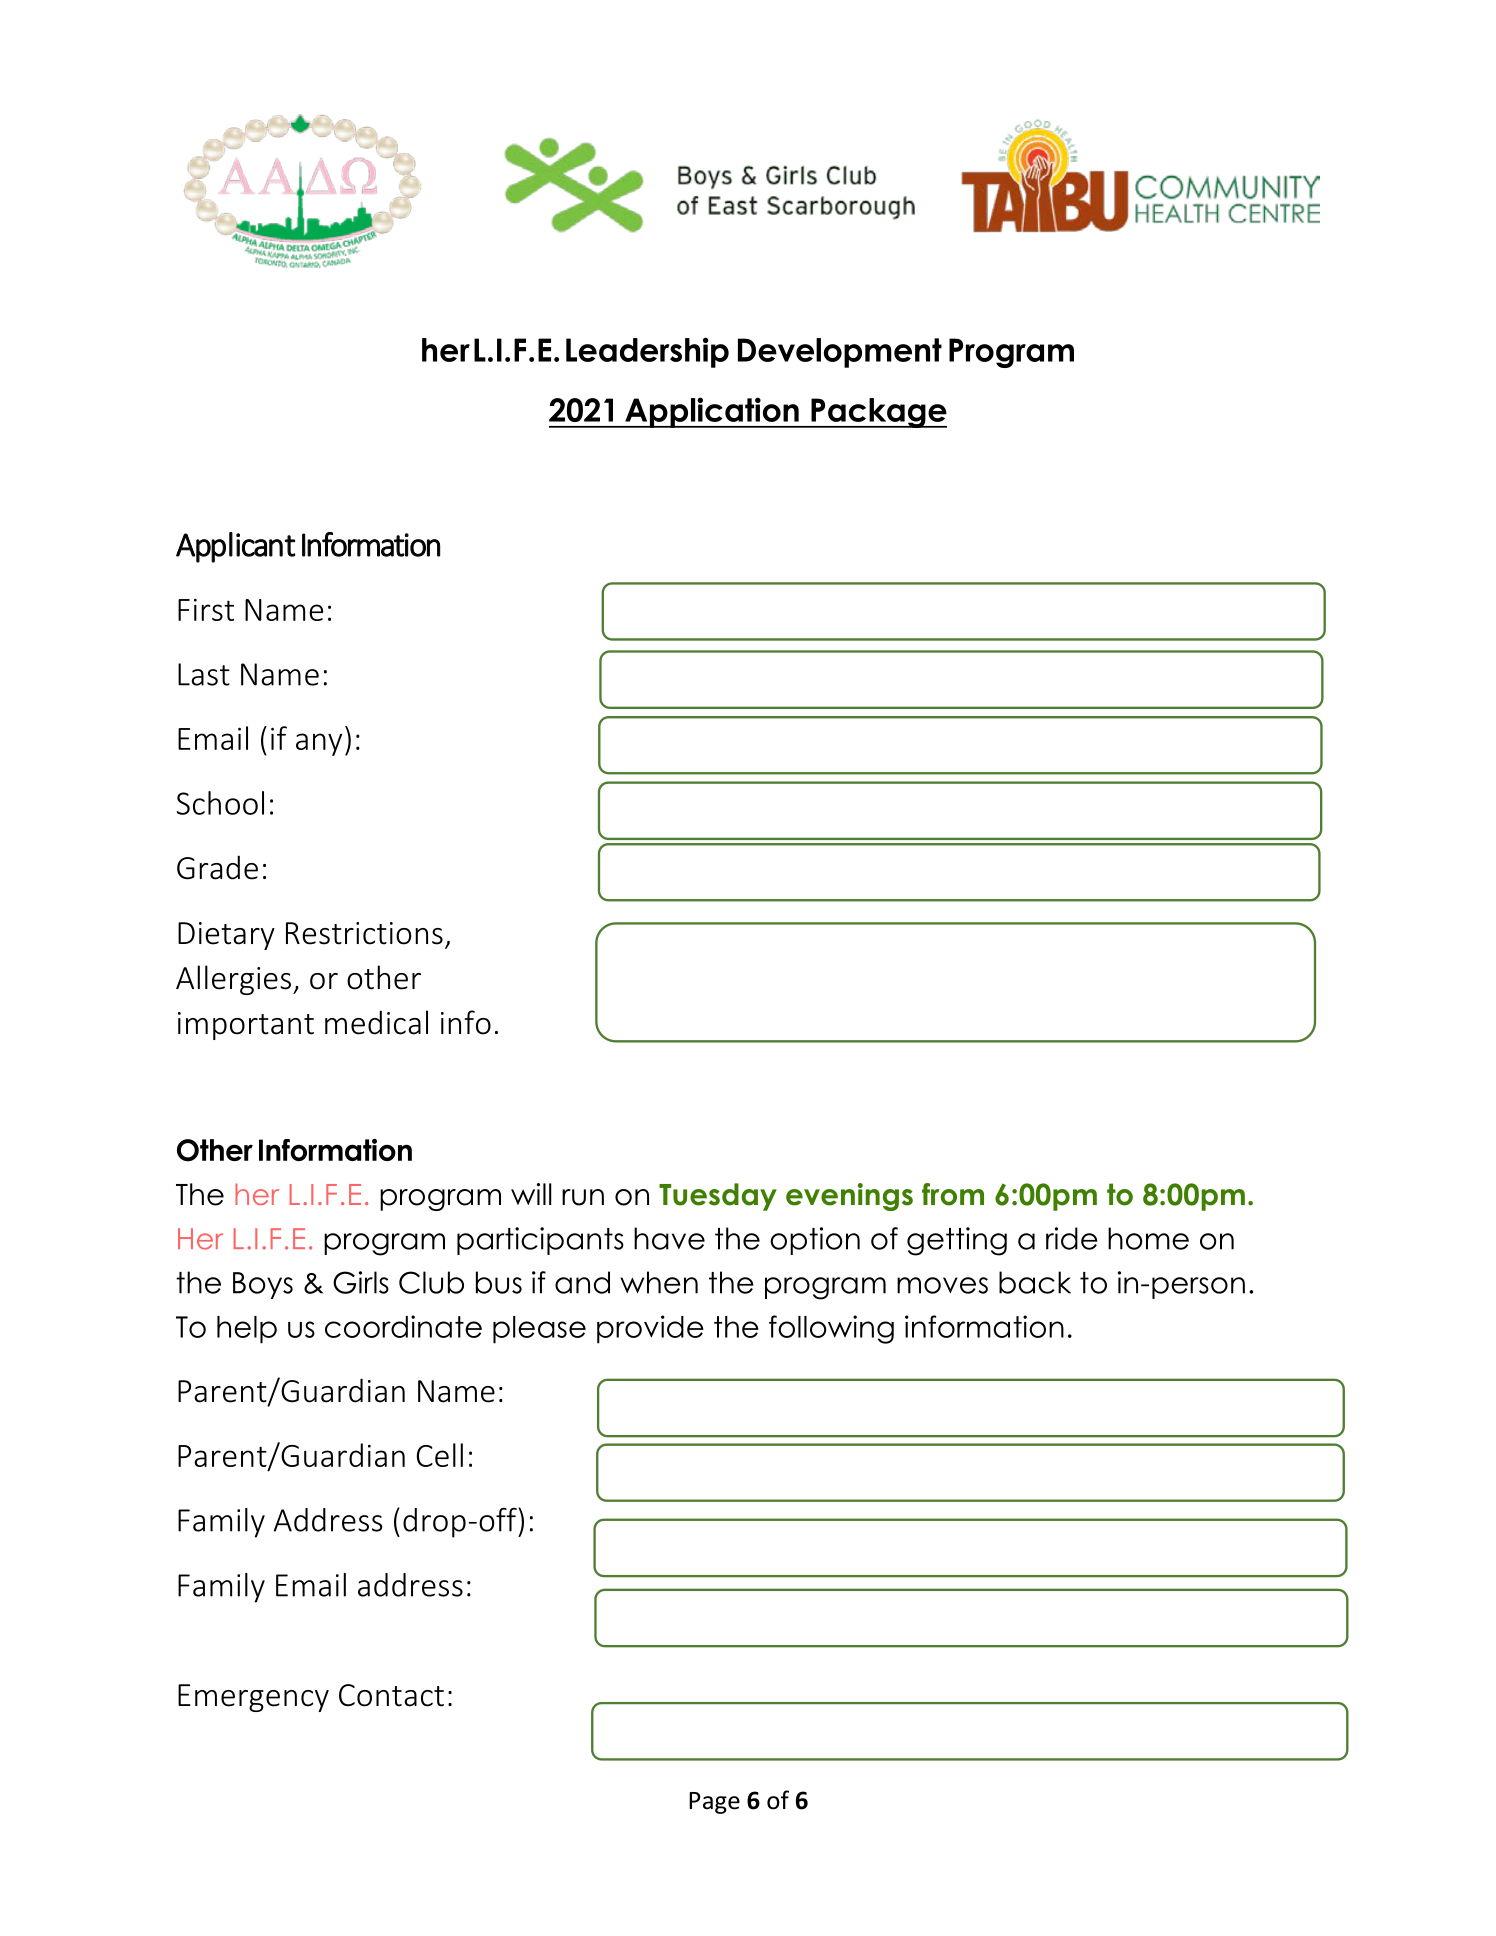 The width and height of the document is (1496, 1936). Describe the element at coordinates (253, 1698) in the document. I see `Emergency` at that location.
